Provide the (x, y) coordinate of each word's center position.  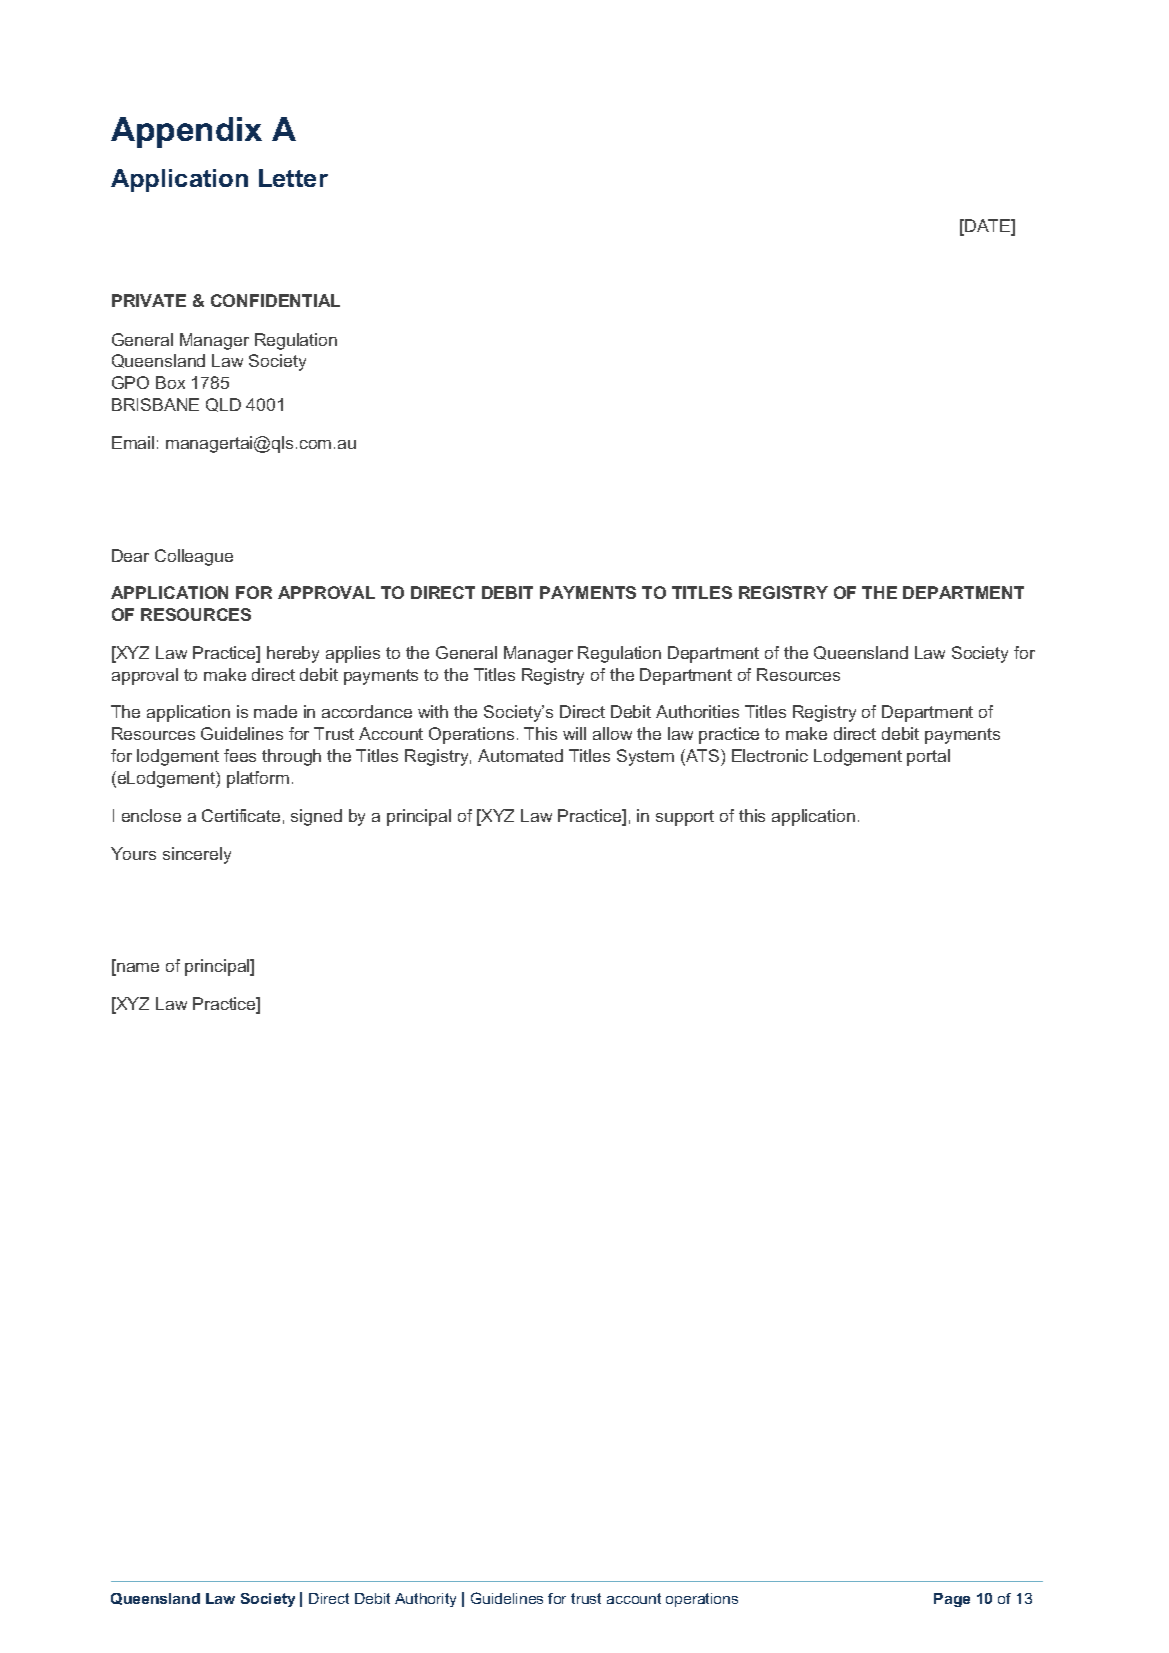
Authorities (697, 711)
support (685, 818)
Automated (520, 755)
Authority (425, 1600)
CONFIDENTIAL (275, 300)
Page (952, 1600)
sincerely (197, 855)
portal (928, 757)
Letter (293, 178)
